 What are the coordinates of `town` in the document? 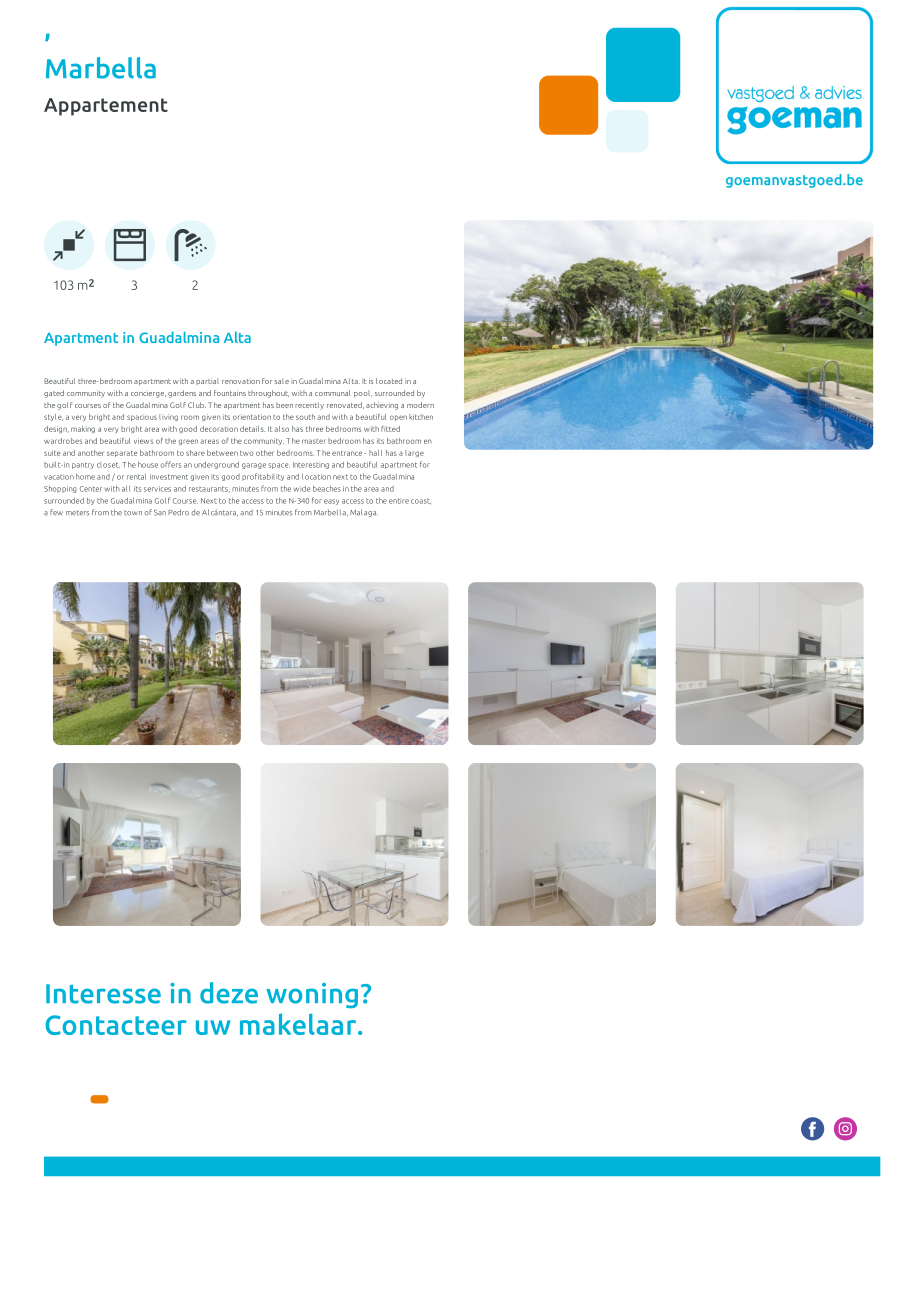 It's located at (133, 513).
